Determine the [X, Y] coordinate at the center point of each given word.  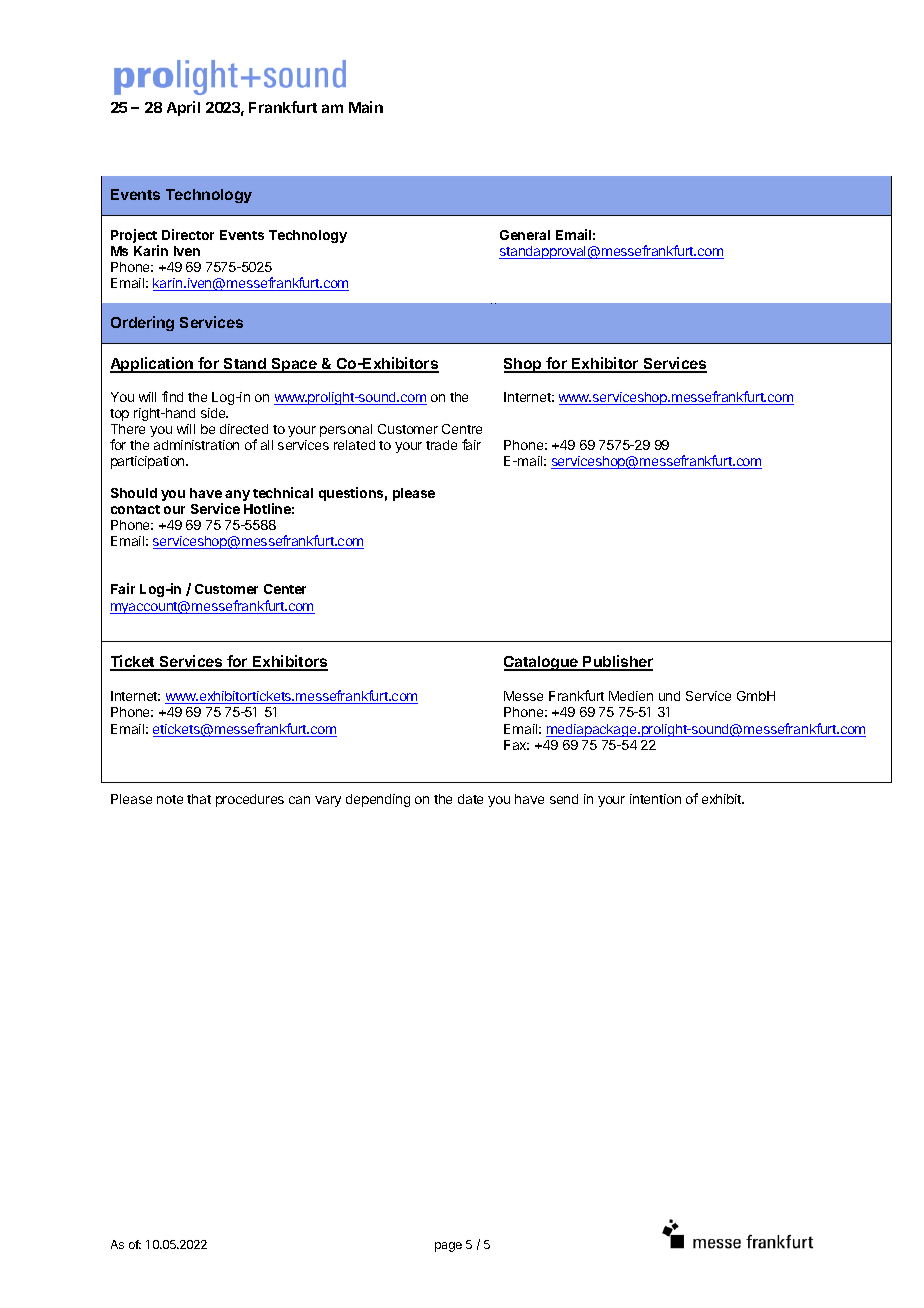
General [525, 235]
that [199, 799]
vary [328, 801]
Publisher [617, 662]
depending [378, 800]
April [183, 108]
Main [366, 107]
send [564, 799]
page [448, 1247]
